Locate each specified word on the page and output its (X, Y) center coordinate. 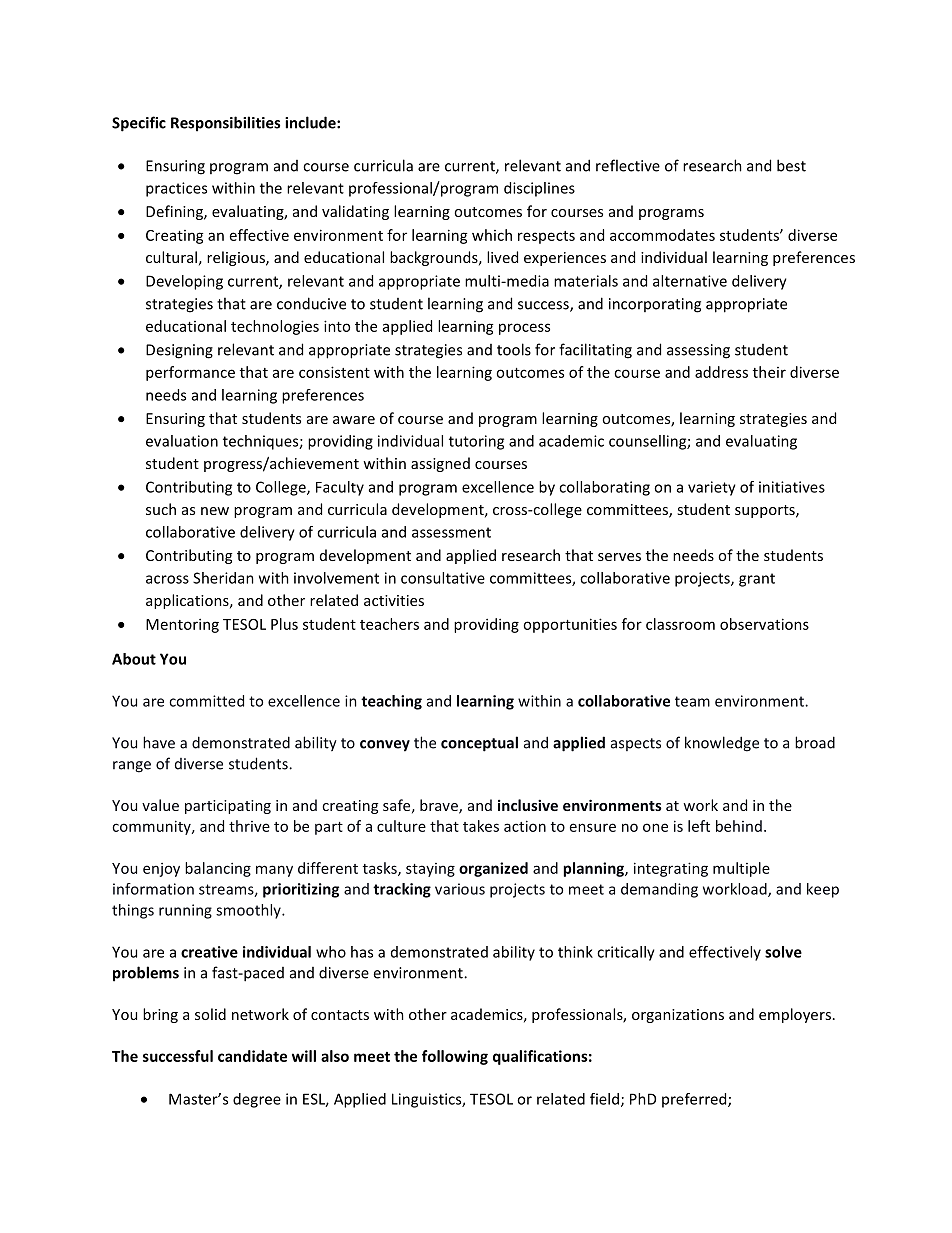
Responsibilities (225, 124)
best (791, 165)
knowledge (722, 744)
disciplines (539, 189)
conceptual (479, 744)
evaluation (182, 441)
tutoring (476, 442)
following (455, 1057)
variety (712, 488)
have (159, 742)
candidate (252, 1056)
